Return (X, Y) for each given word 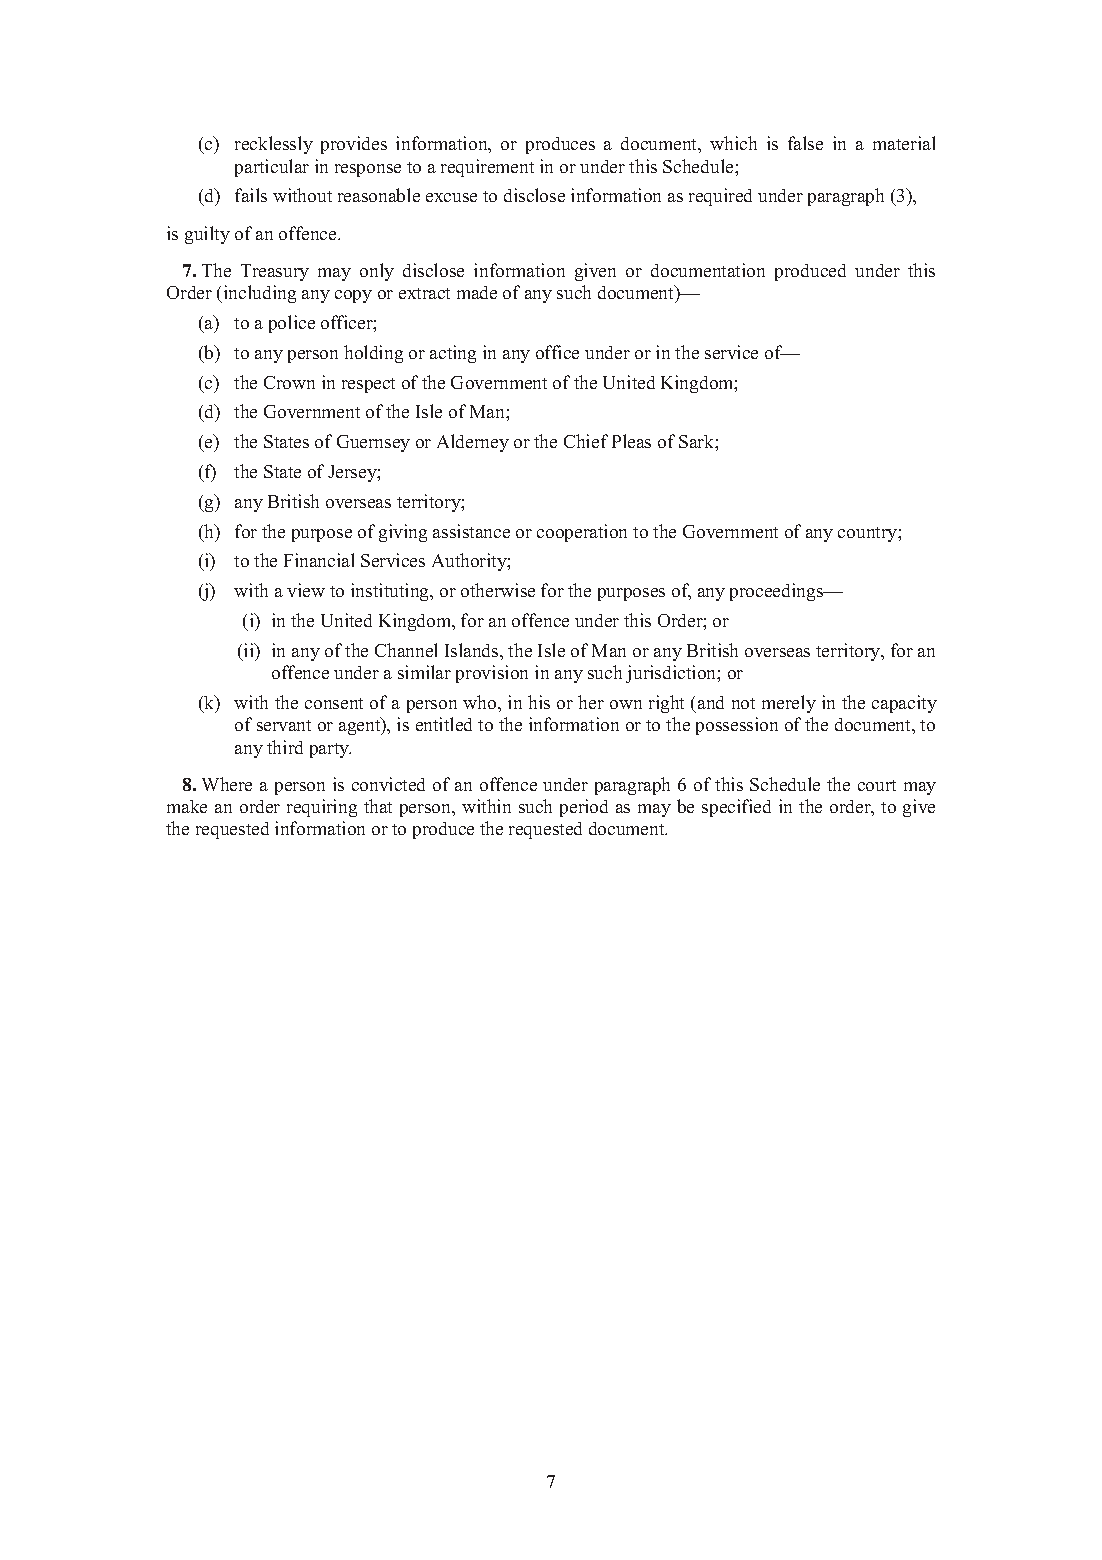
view (306, 590)
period (584, 808)
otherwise (498, 590)
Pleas (631, 441)
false (805, 143)
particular (272, 168)
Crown (289, 382)
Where (227, 784)
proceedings (778, 592)
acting (453, 354)
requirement (487, 168)
